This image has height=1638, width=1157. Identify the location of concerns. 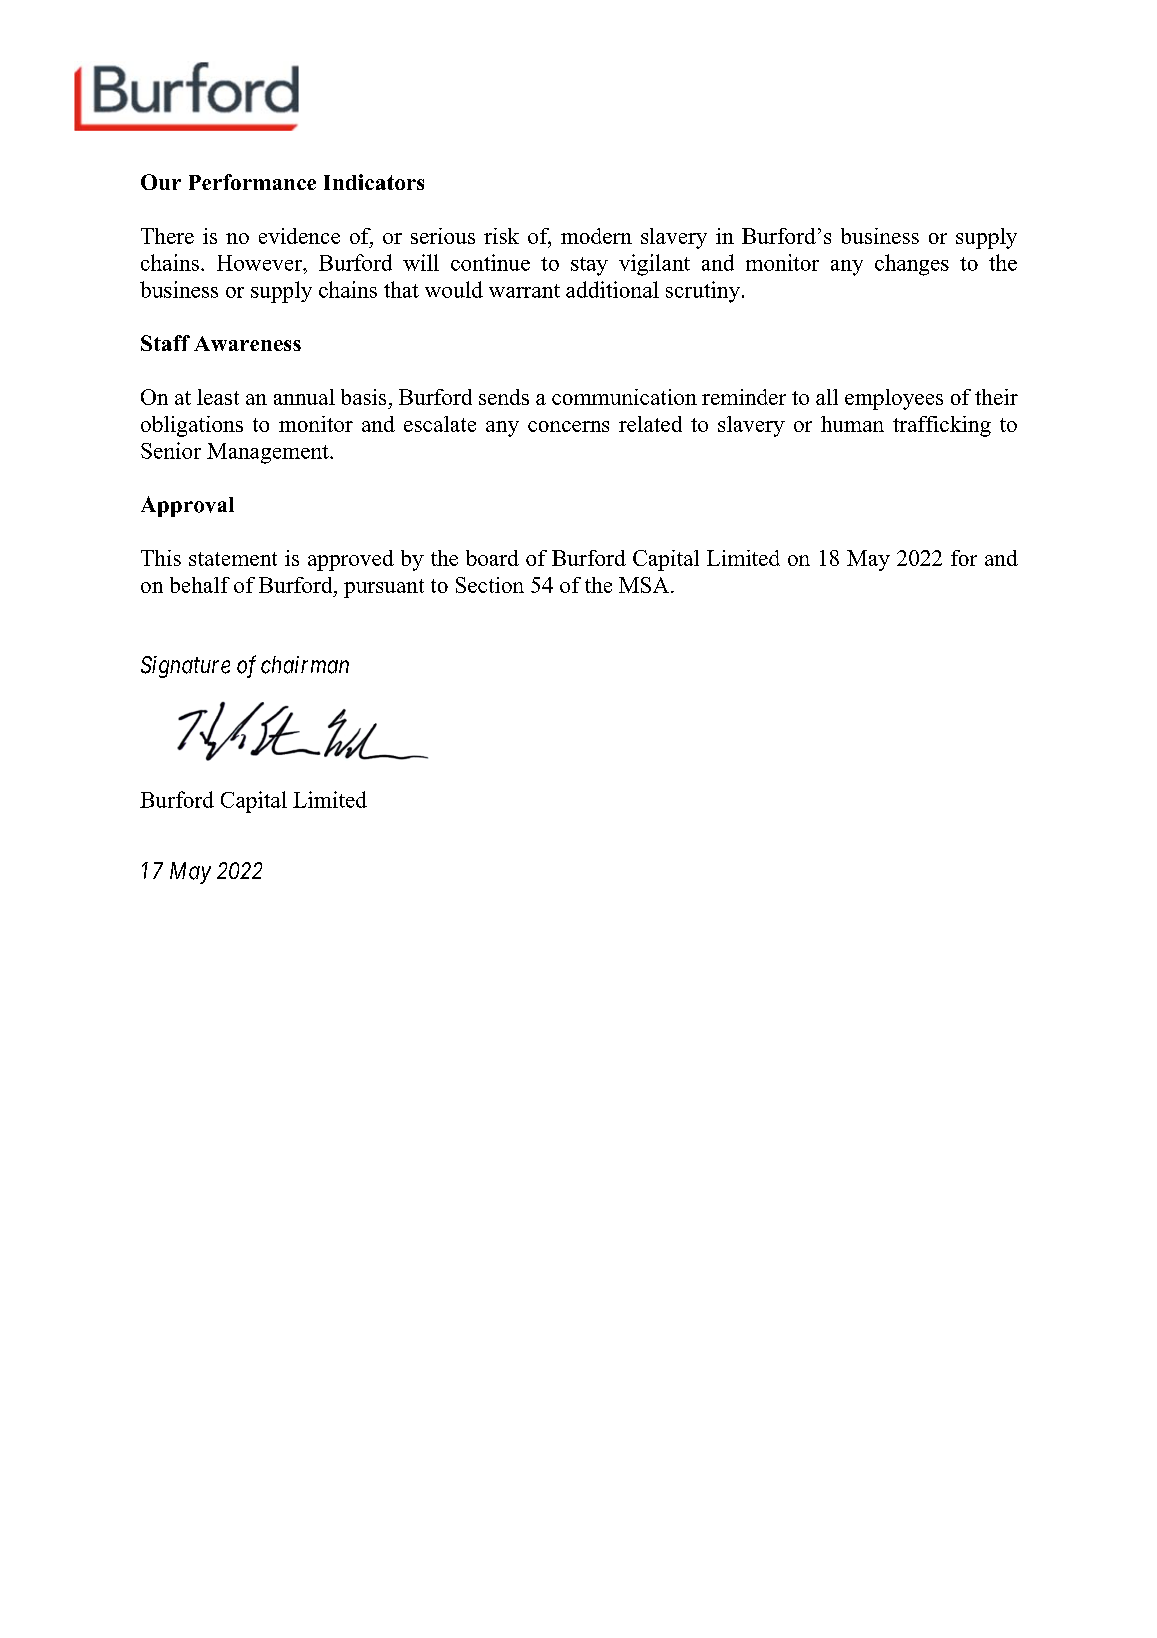
(568, 426).
